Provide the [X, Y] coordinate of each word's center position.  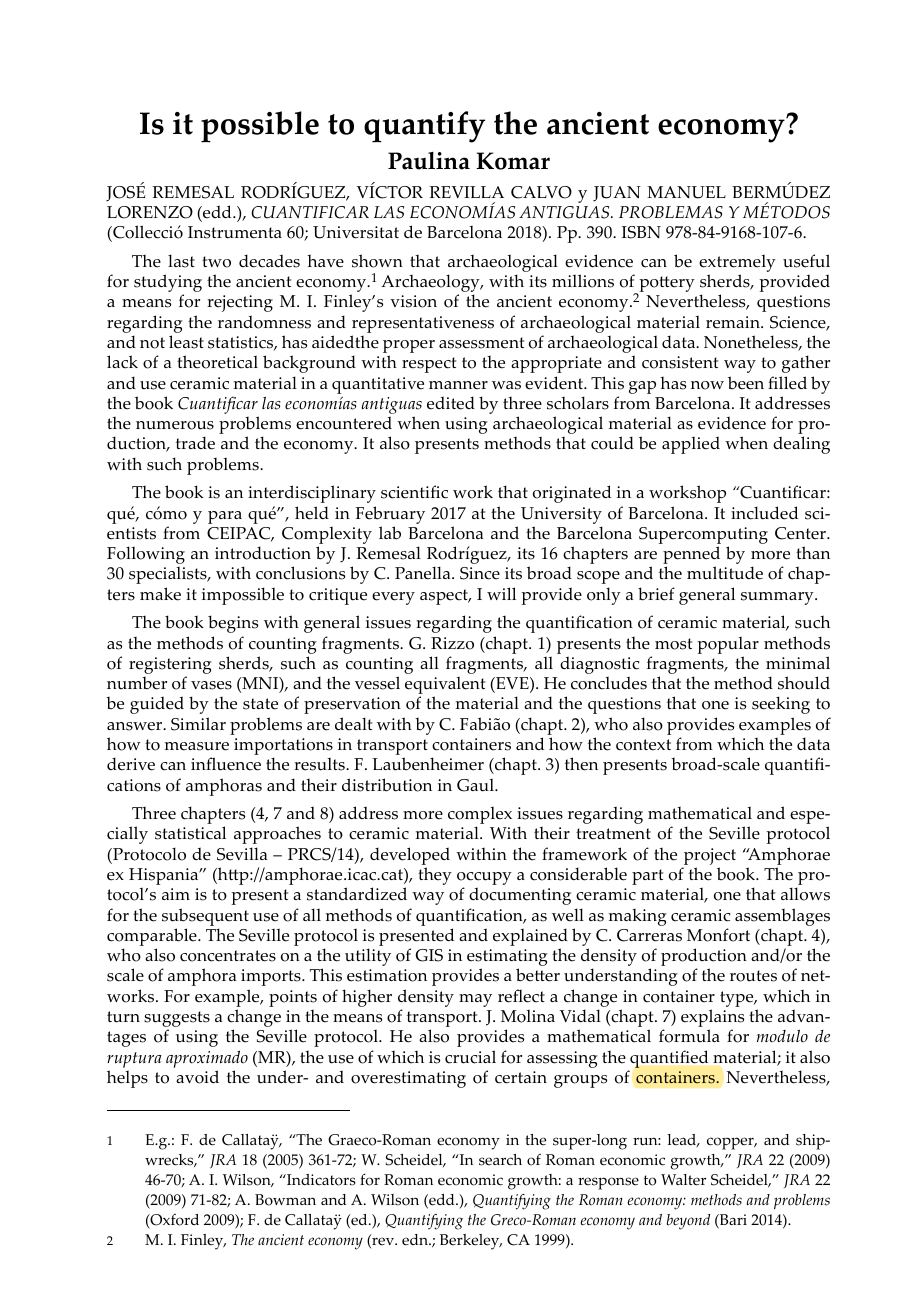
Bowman [285, 1200]
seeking [781, 705]
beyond [688, 1222]
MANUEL [686, 192]
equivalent [445, 686]
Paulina [429, 161]
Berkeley [471, 1242]
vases [211, 685]
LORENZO [150, 212]
